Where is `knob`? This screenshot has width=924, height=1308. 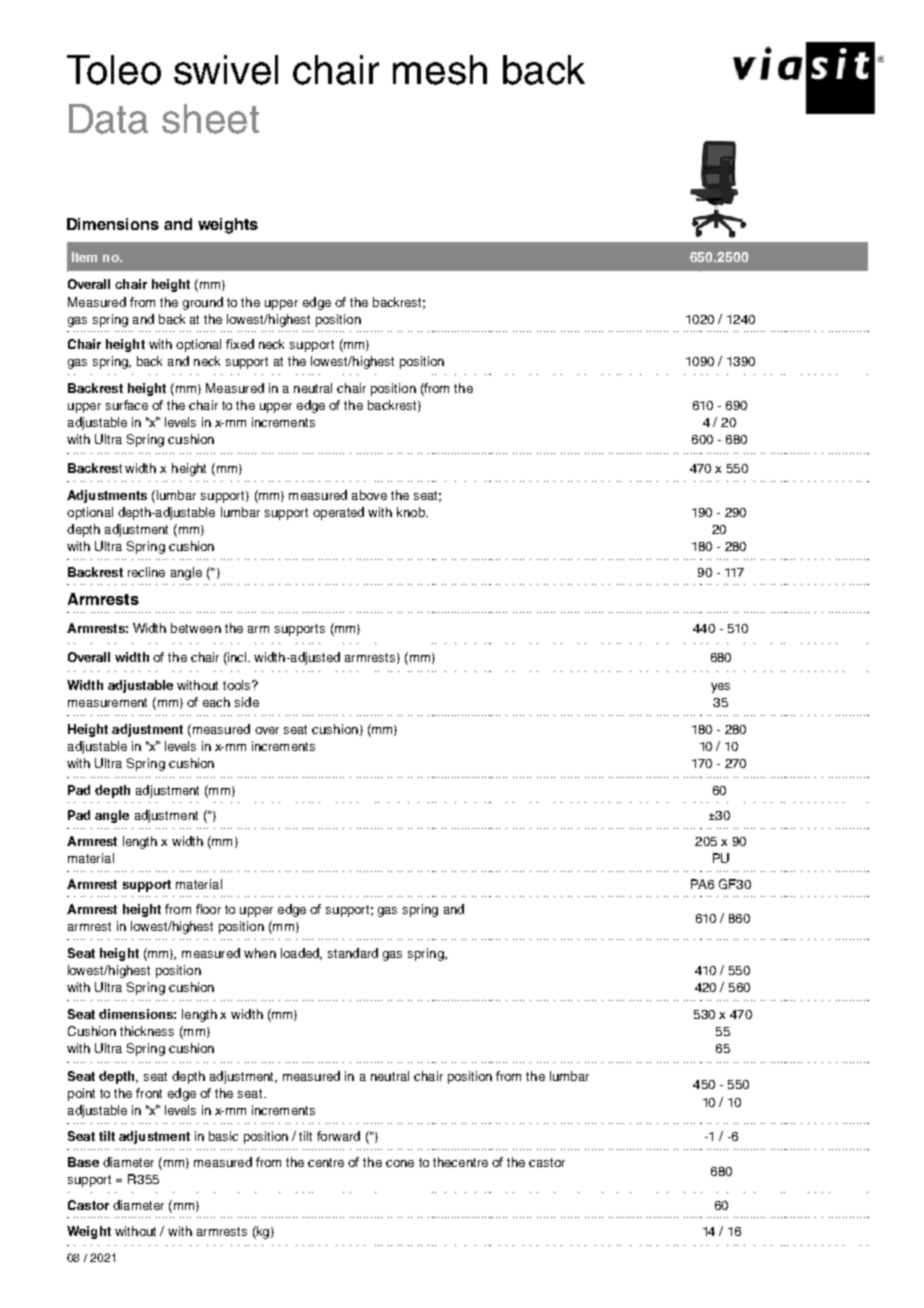 knob is located at coordinates (412, 512).
